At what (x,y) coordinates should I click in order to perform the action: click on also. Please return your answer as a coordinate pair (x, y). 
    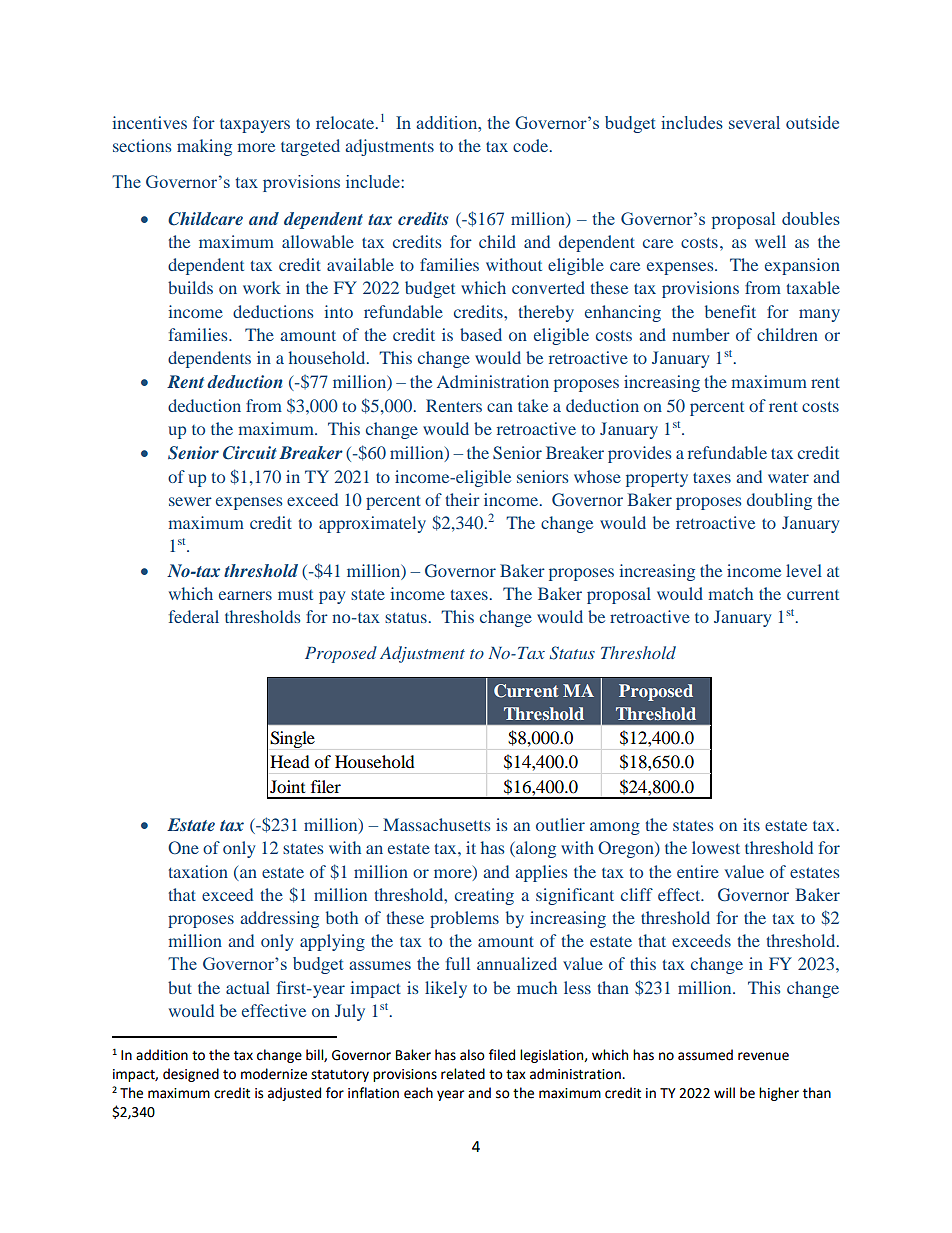
    Looking at the image, I should click on (472, 1055).
